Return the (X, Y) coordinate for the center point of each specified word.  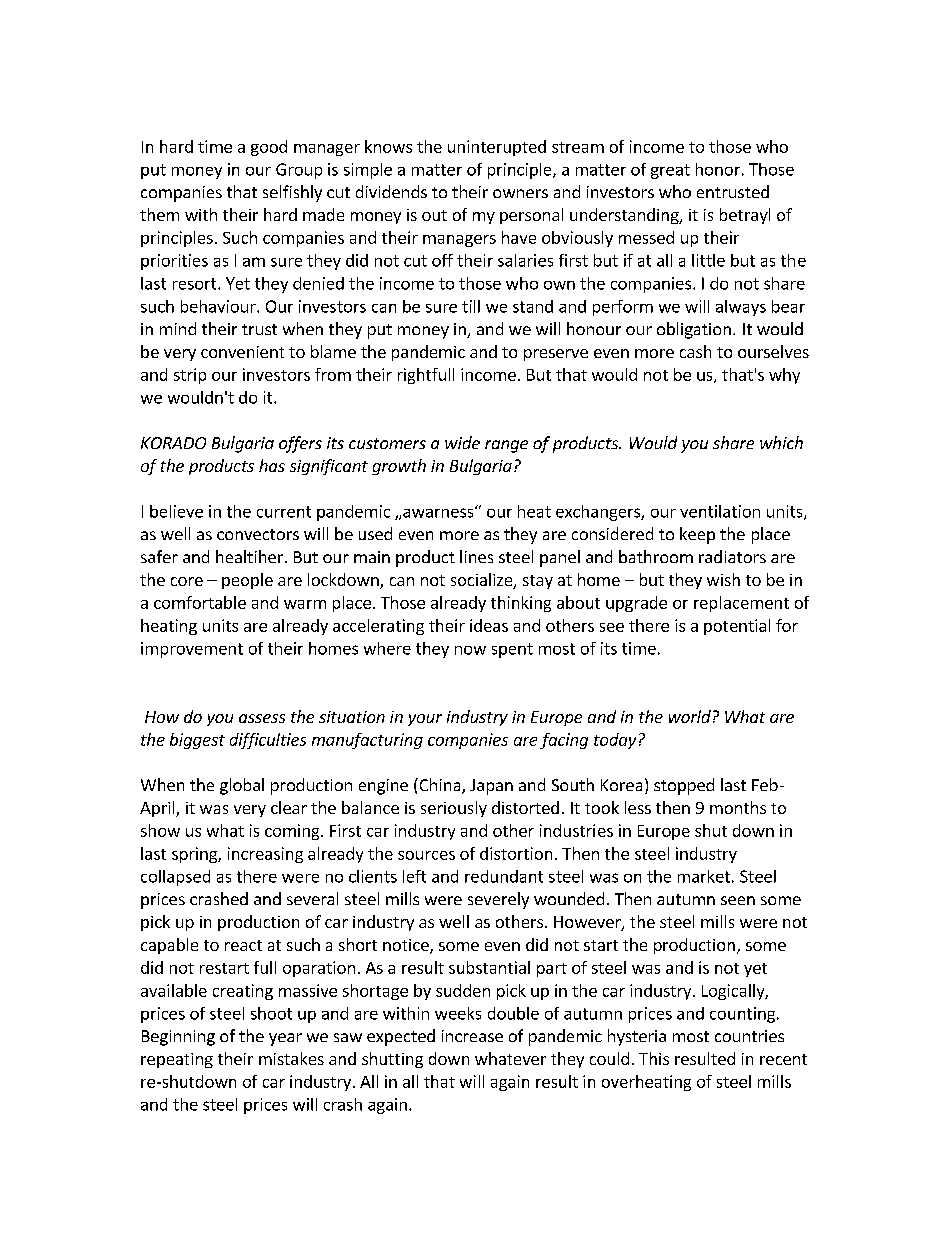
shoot (271, 1013)
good (269, 148)
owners (520, 193)
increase (472, 1036)
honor (718, 169)
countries (749, 1036)
